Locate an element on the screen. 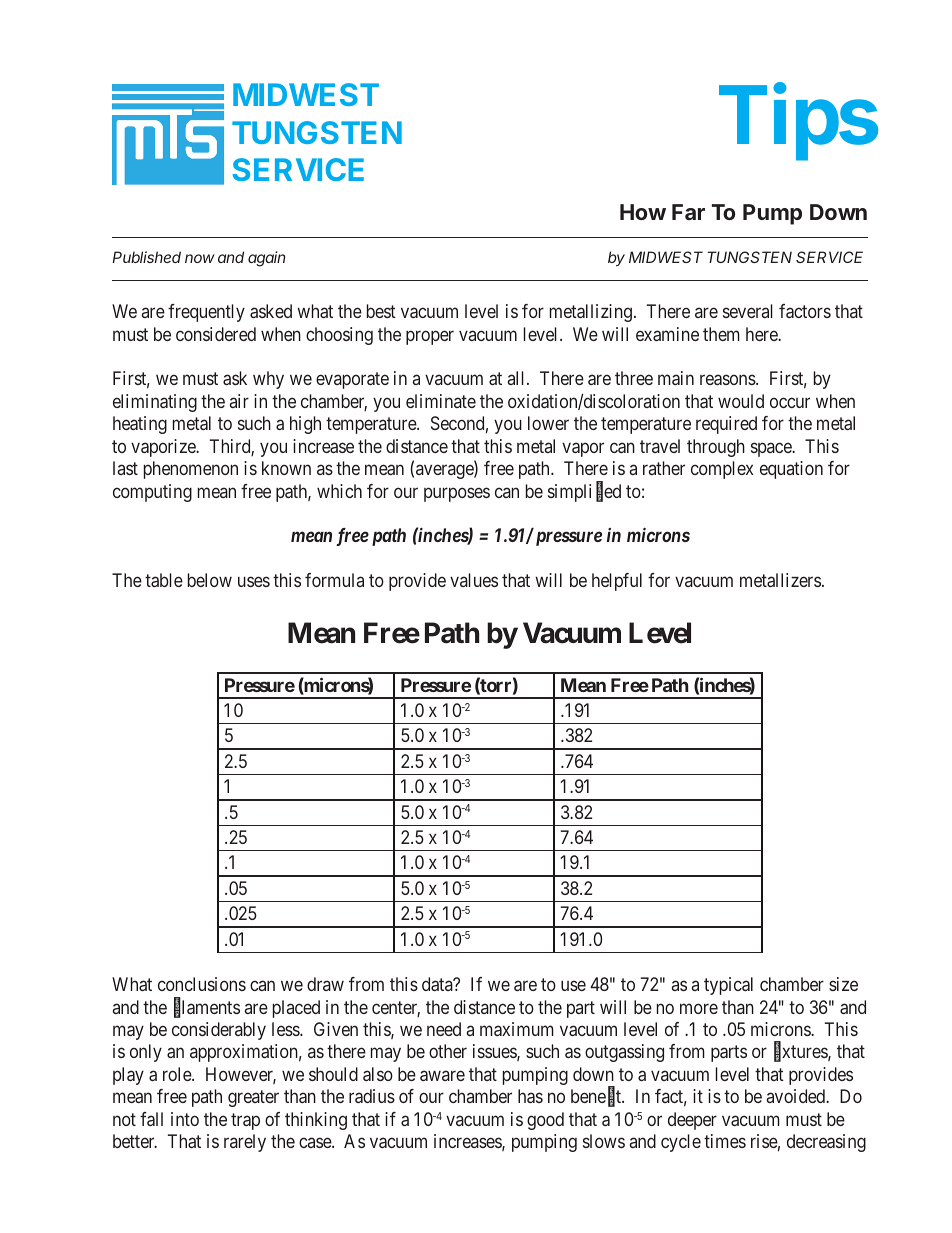 The height and width of the screenshot is (1233, 952). Far is located at coordinates (688, 212).
